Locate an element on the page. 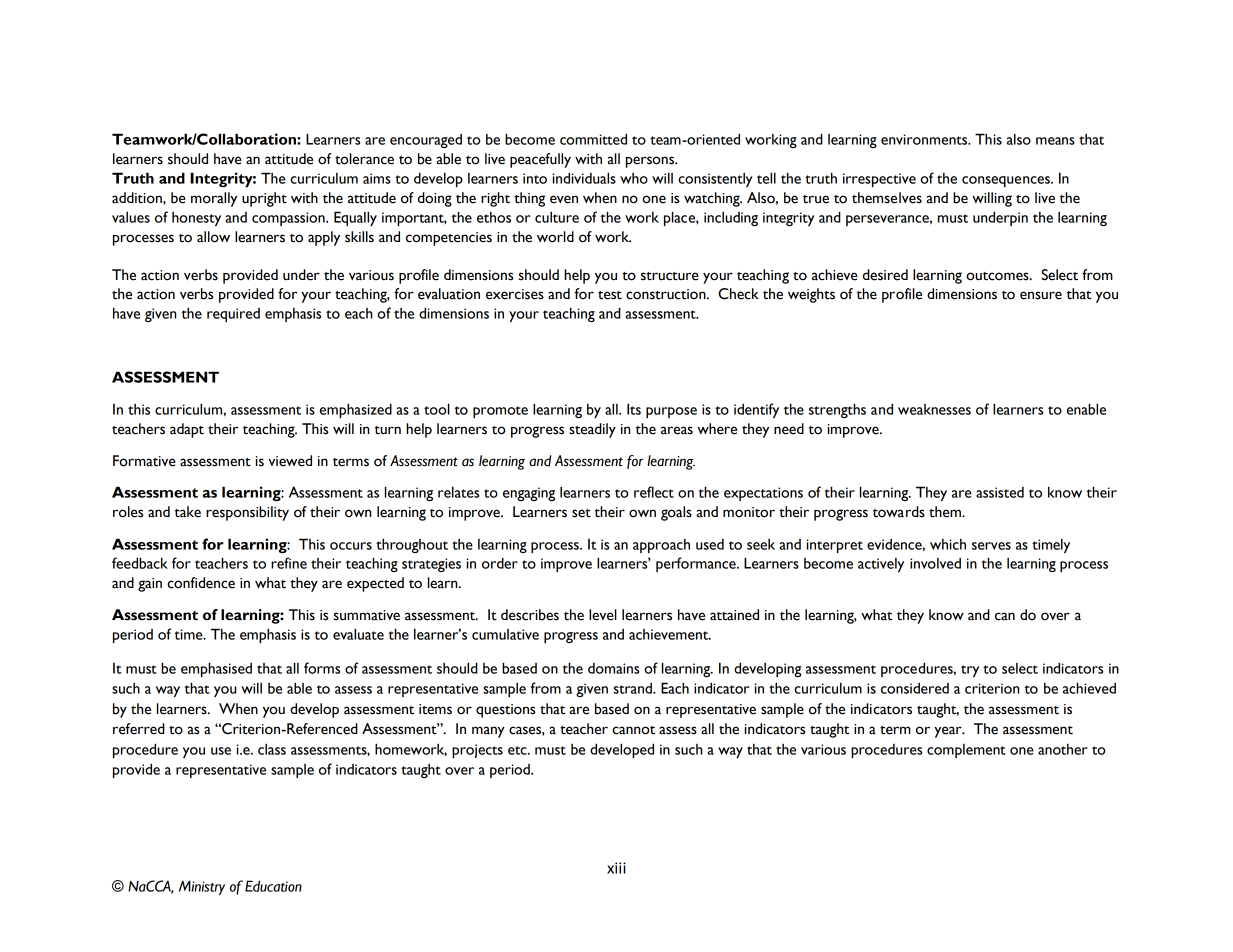  environments is located at coordinates (925, 139).
